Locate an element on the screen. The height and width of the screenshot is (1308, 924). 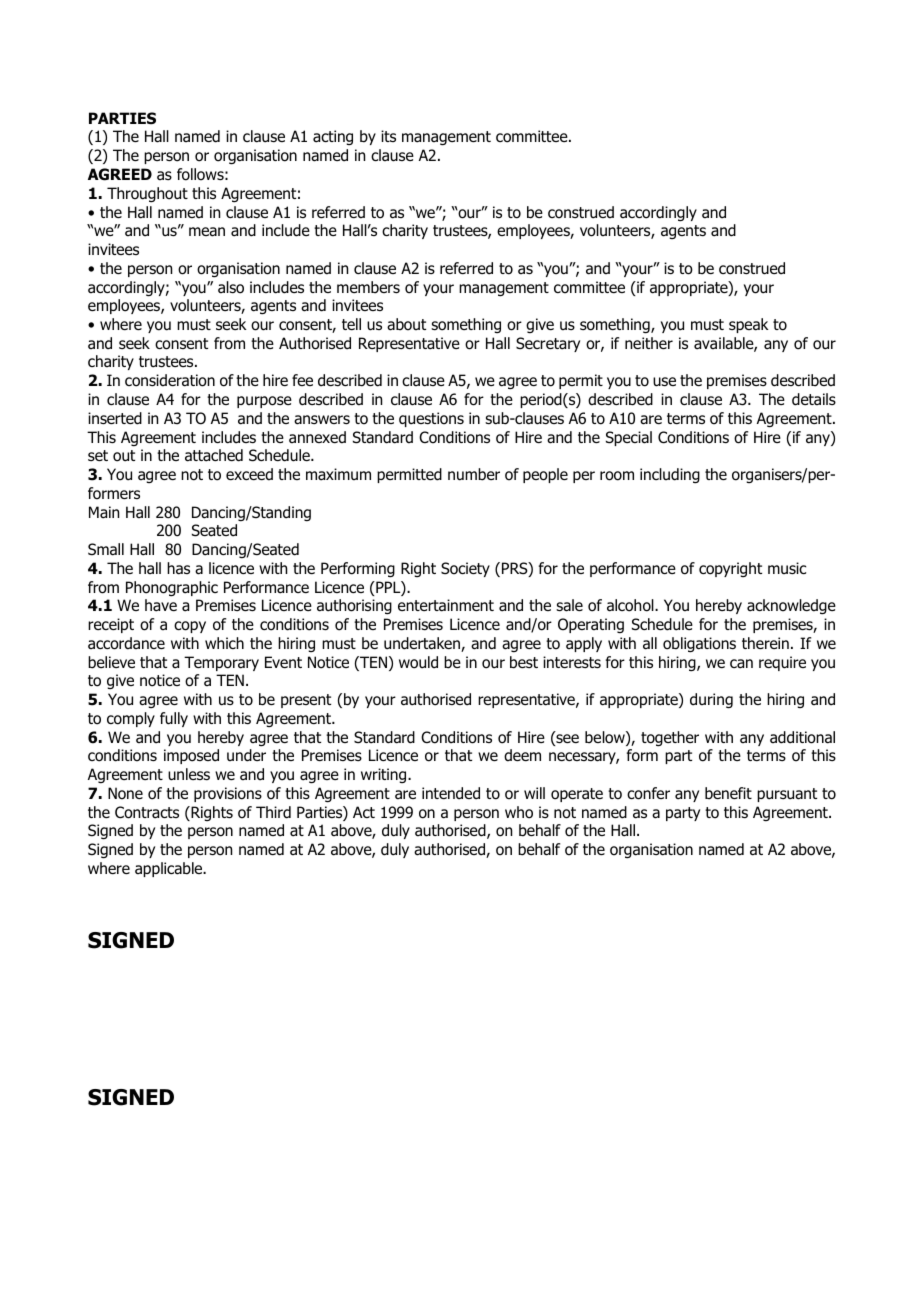
who is located at coordinates (519, 812).
